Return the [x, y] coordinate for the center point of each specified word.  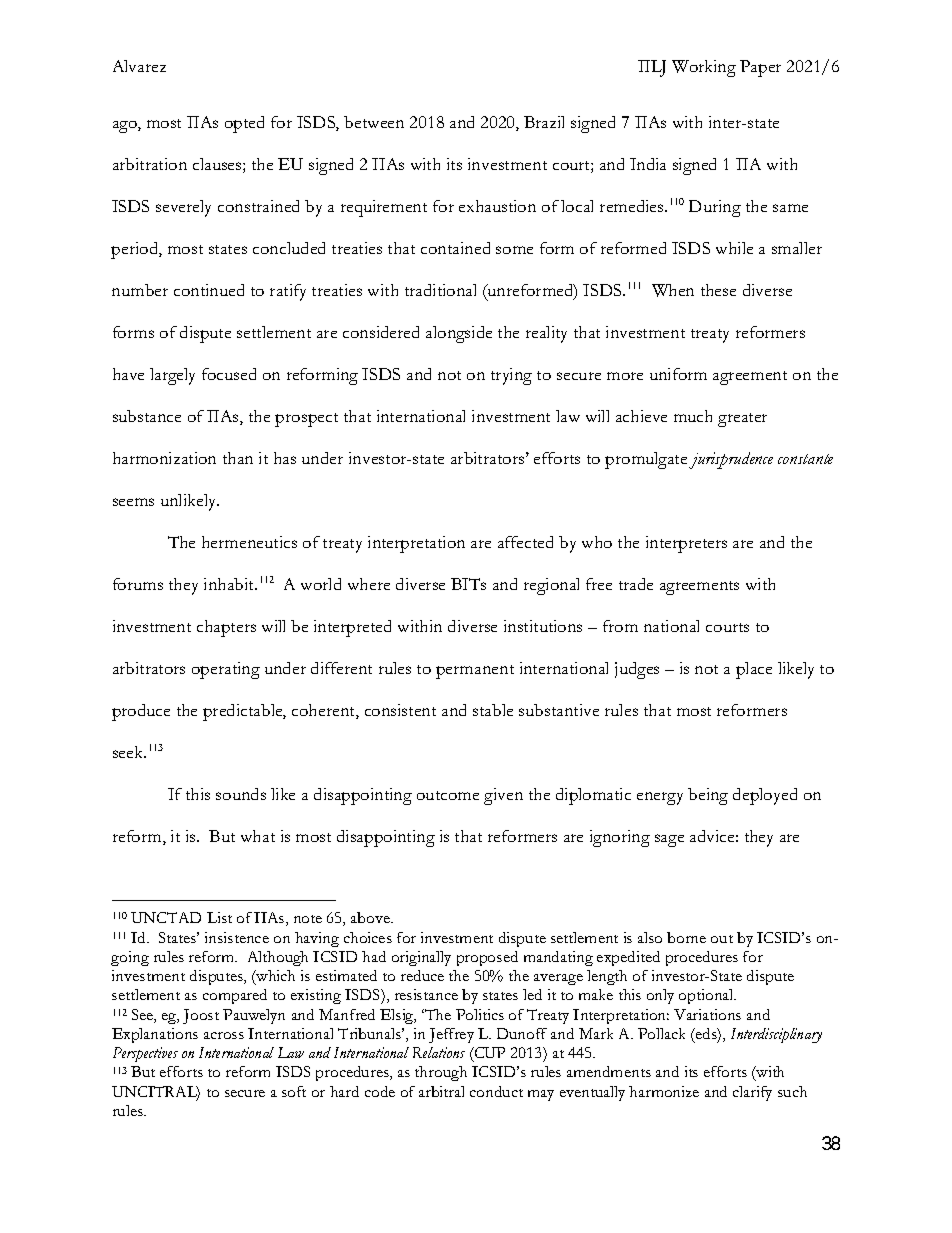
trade [636, 584]
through [441, 1073]
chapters [226, 628]
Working [704, 68]
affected [525, 542]
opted [244, 124]
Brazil [544, 122]
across [224, 1035]
